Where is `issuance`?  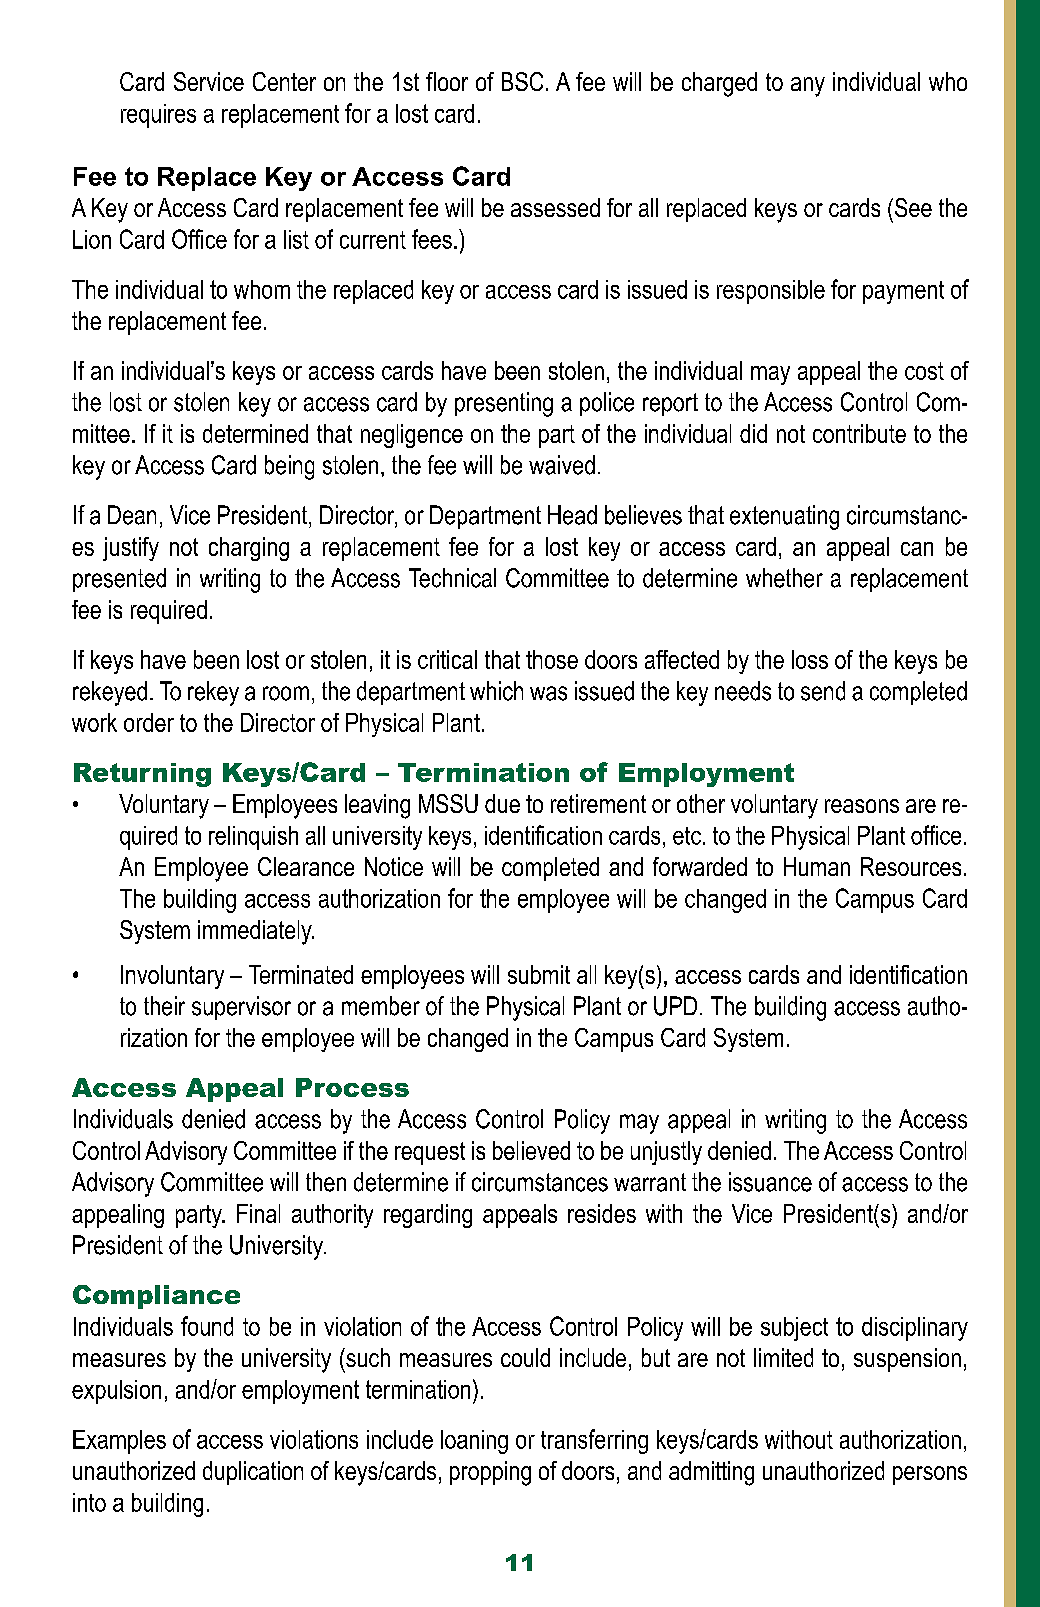 issuance is located at coordinates (770, 1182).
